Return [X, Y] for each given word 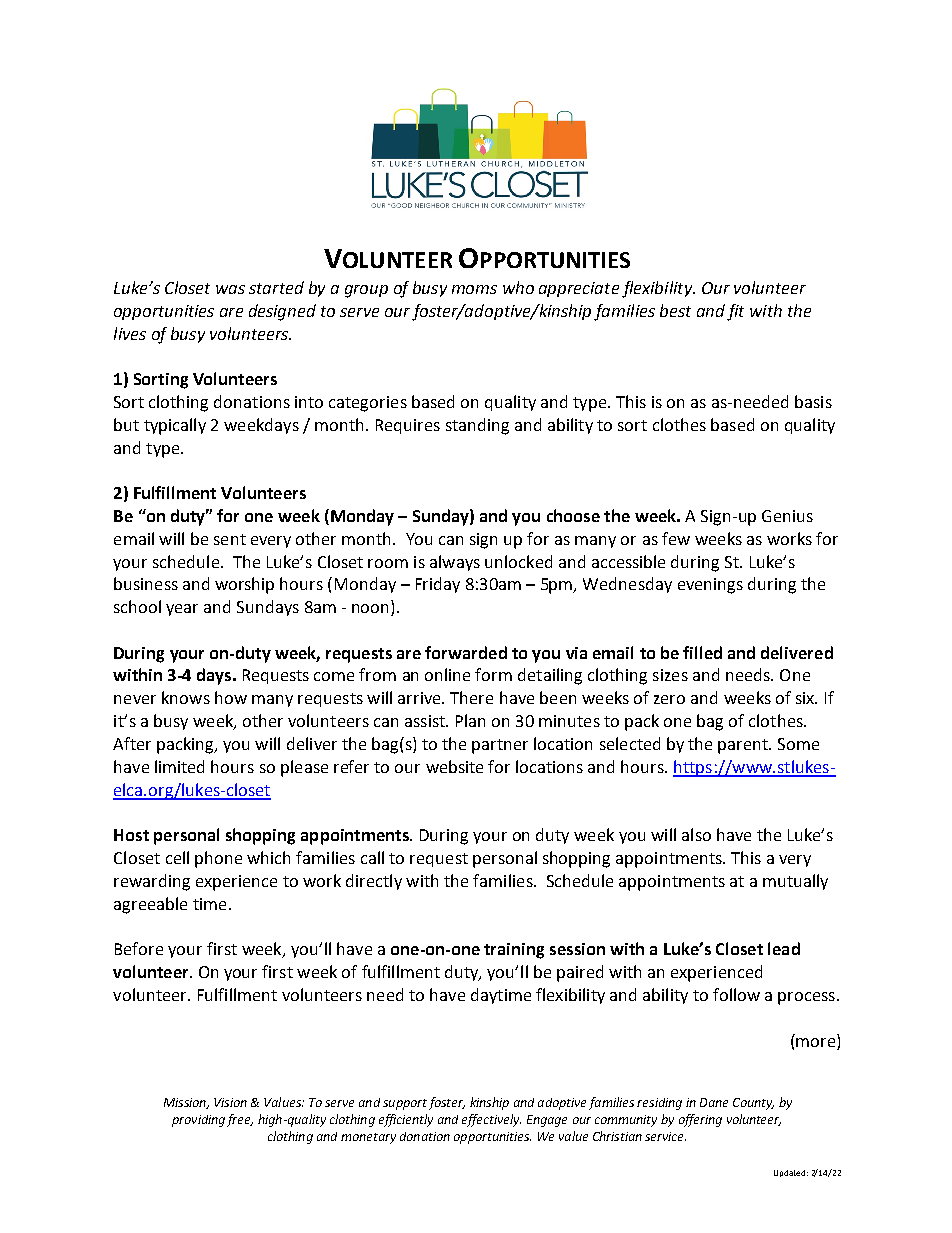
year [182, 610]
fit [735, 312]
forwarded [466, 652]
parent [744, 746]
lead [784, 948]
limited [179, 766]
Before [139, 948]
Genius [787, 516]
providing [198, 1121]
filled [702, 652]
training [514, 951]
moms [474, 289]
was [230, 289]
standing [477, 426]
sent [230, 539]
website [454, 766]
